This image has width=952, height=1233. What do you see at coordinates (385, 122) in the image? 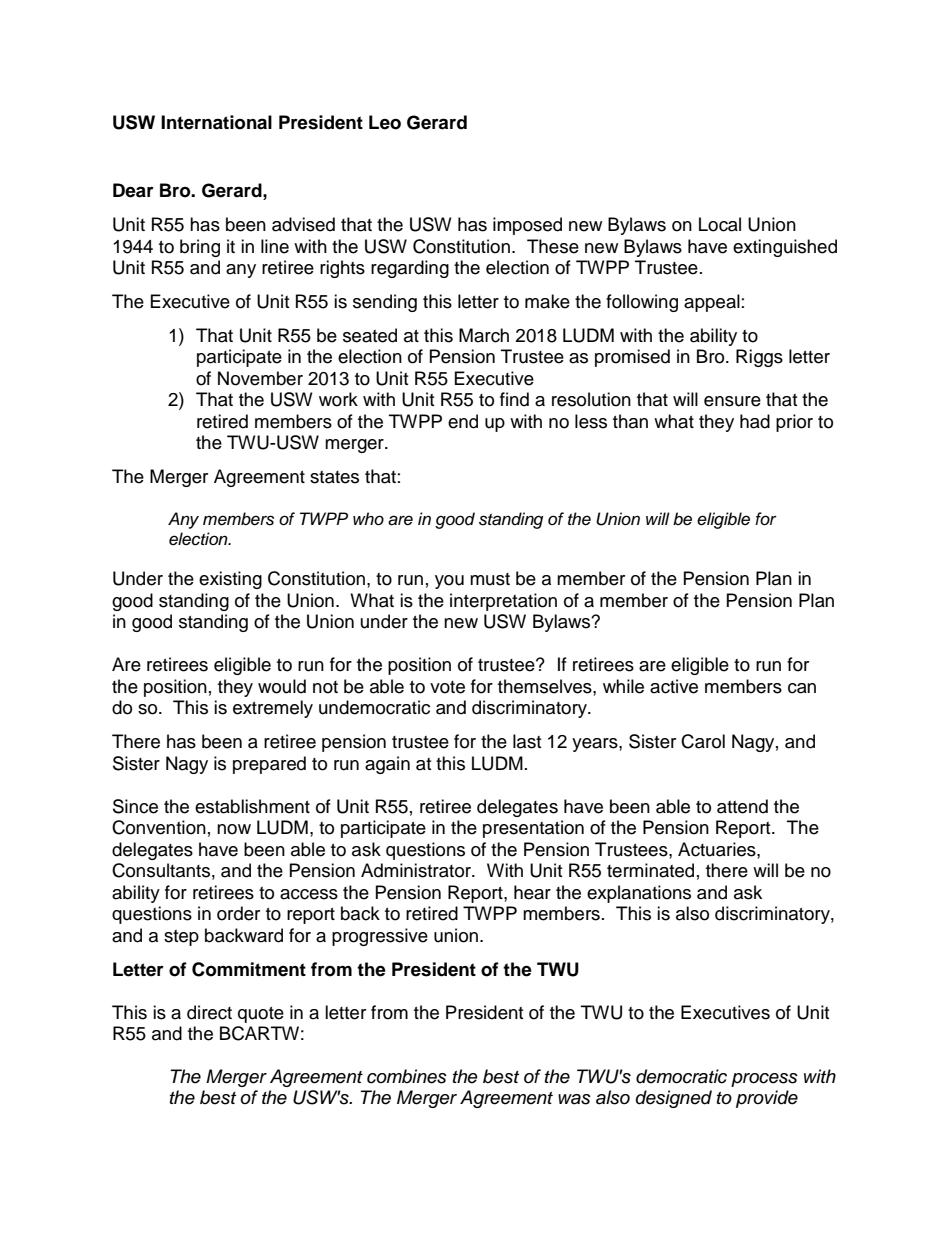
I see `Leo` at bounding box center [385, 122].
